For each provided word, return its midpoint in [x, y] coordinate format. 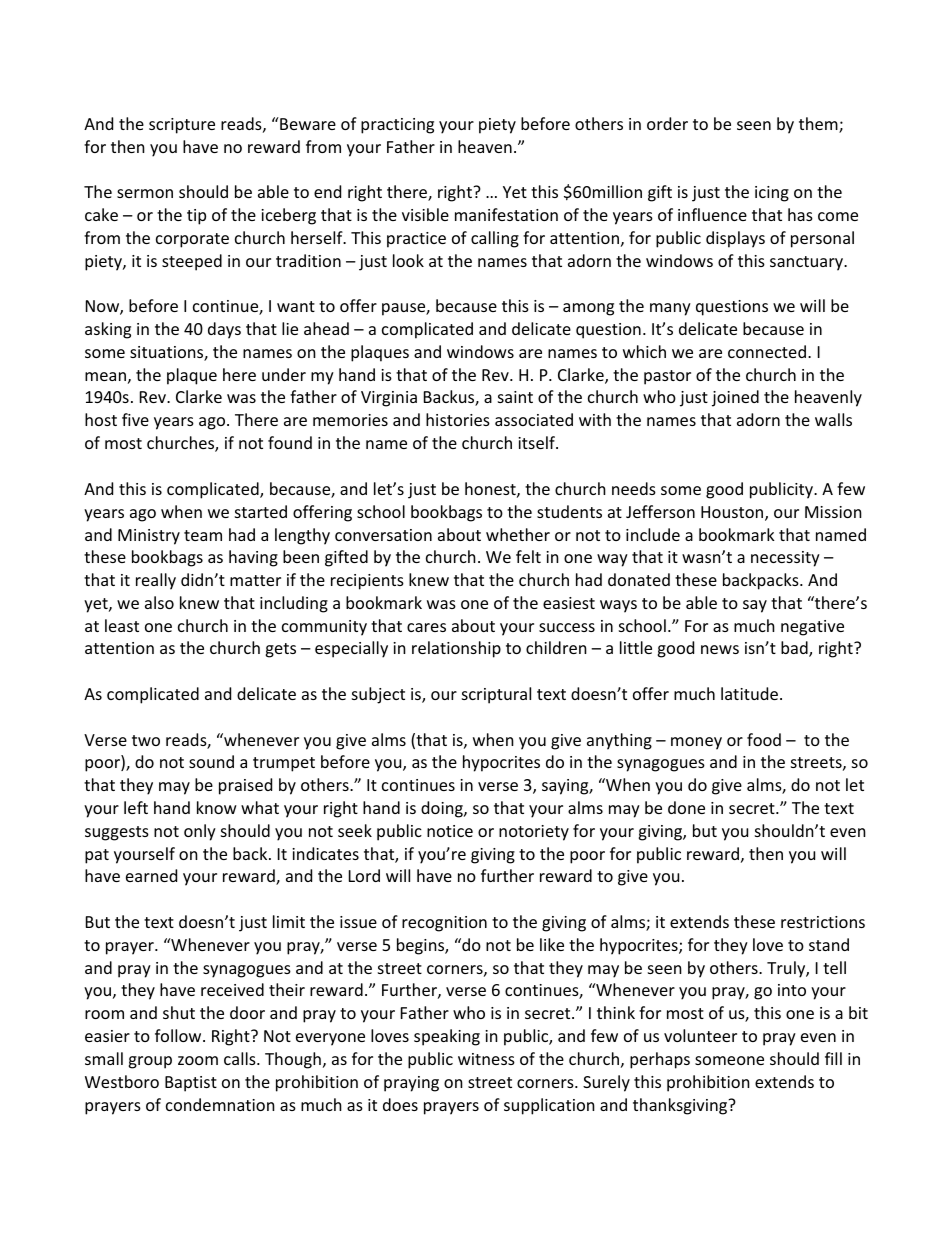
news [720, 649]
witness [486, 1059]
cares [426, 627]
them [819, 125]
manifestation [506, 214]
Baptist [191, 1084]
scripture [182, 126]
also [159, 602]
